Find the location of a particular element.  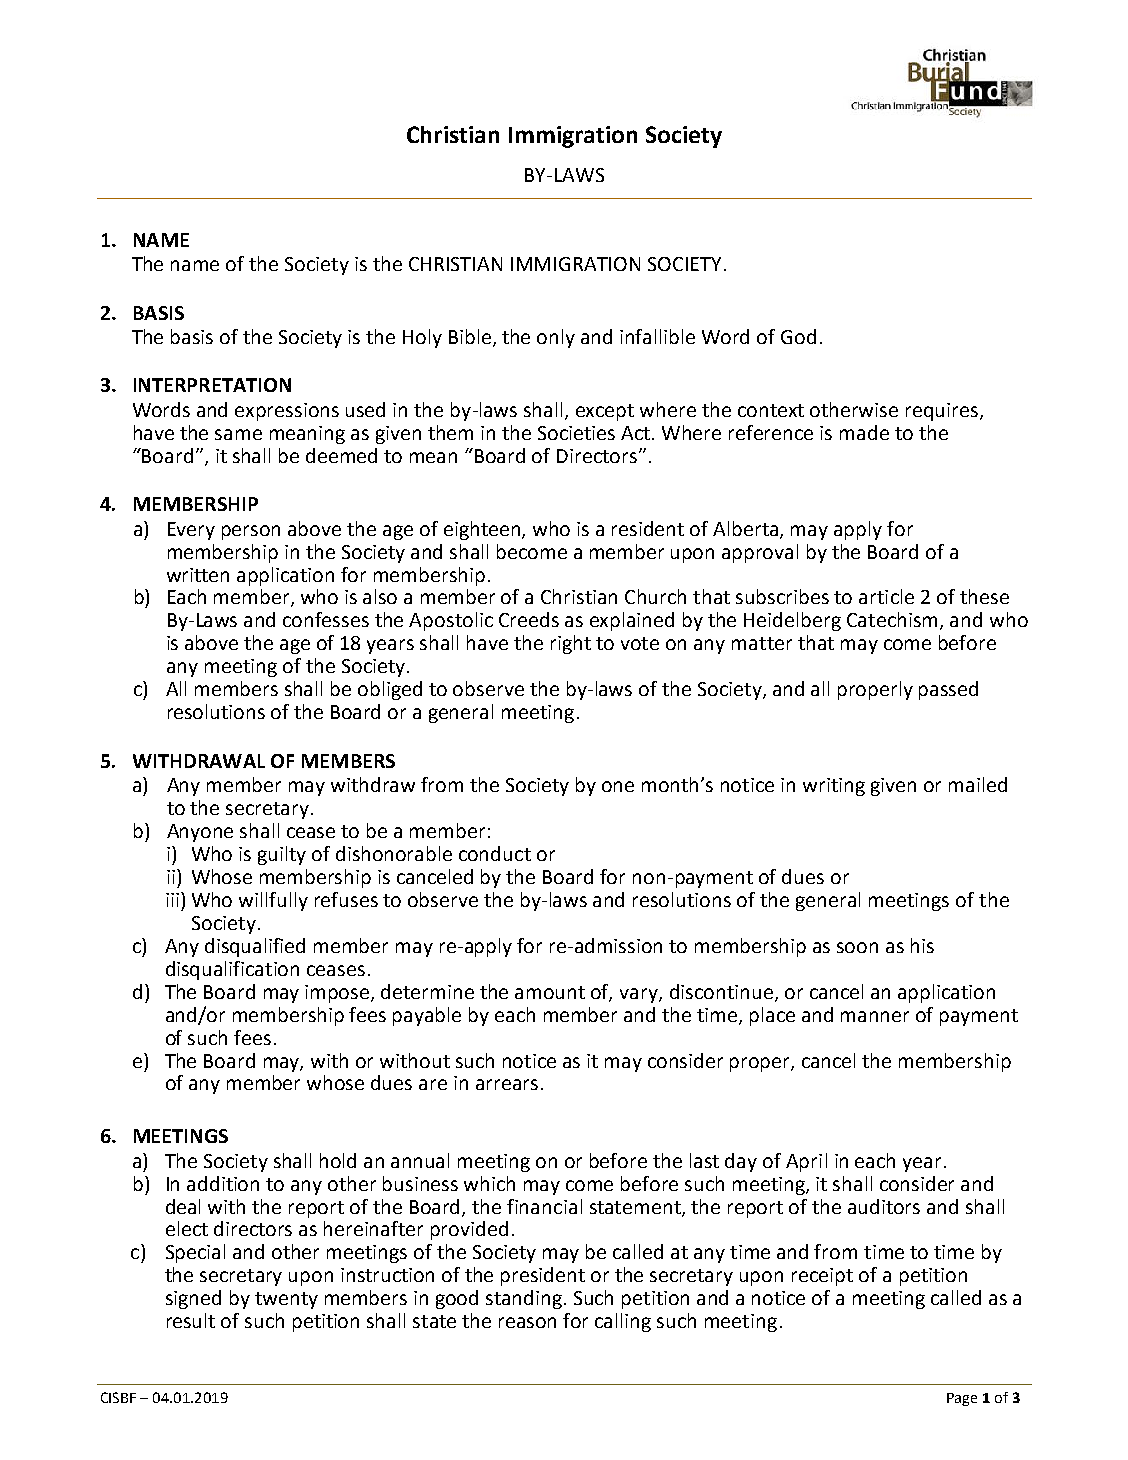

manner is located at coordinates (875, 1016).
